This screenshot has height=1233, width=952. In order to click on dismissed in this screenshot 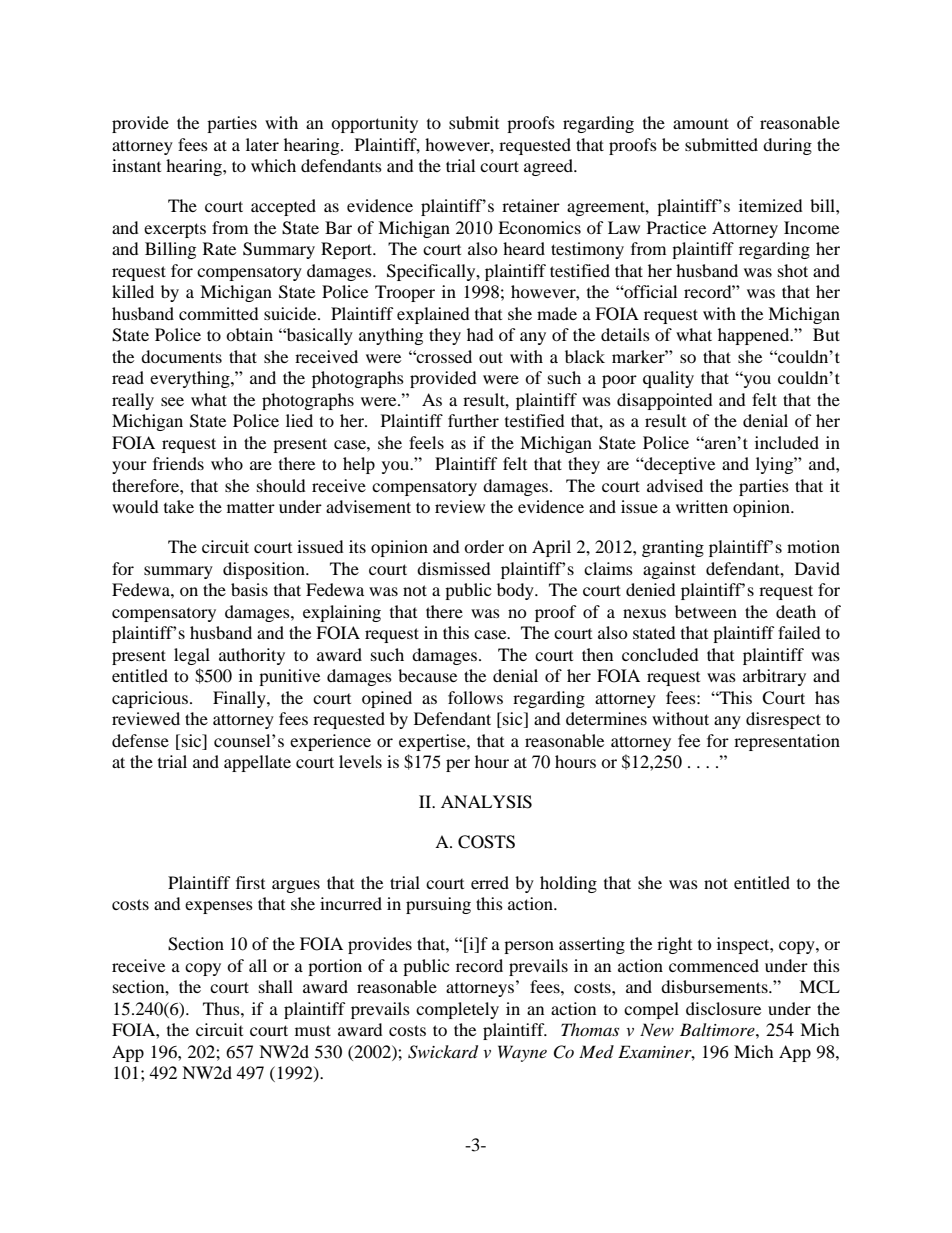, I will do `click(454, 568)`.
